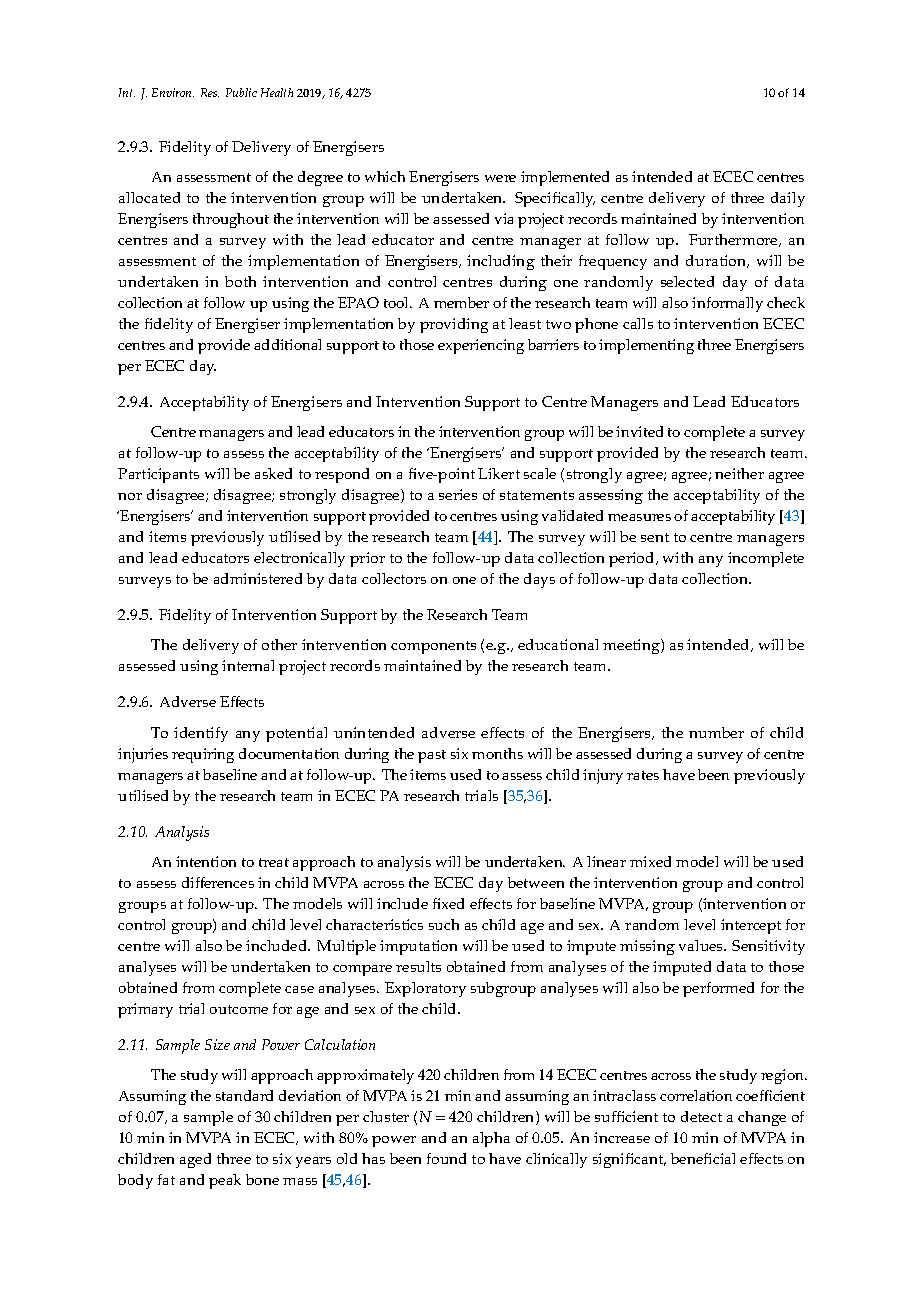  Describe the element at coordinates (500, 178) in the page. I see `were` at that location.
